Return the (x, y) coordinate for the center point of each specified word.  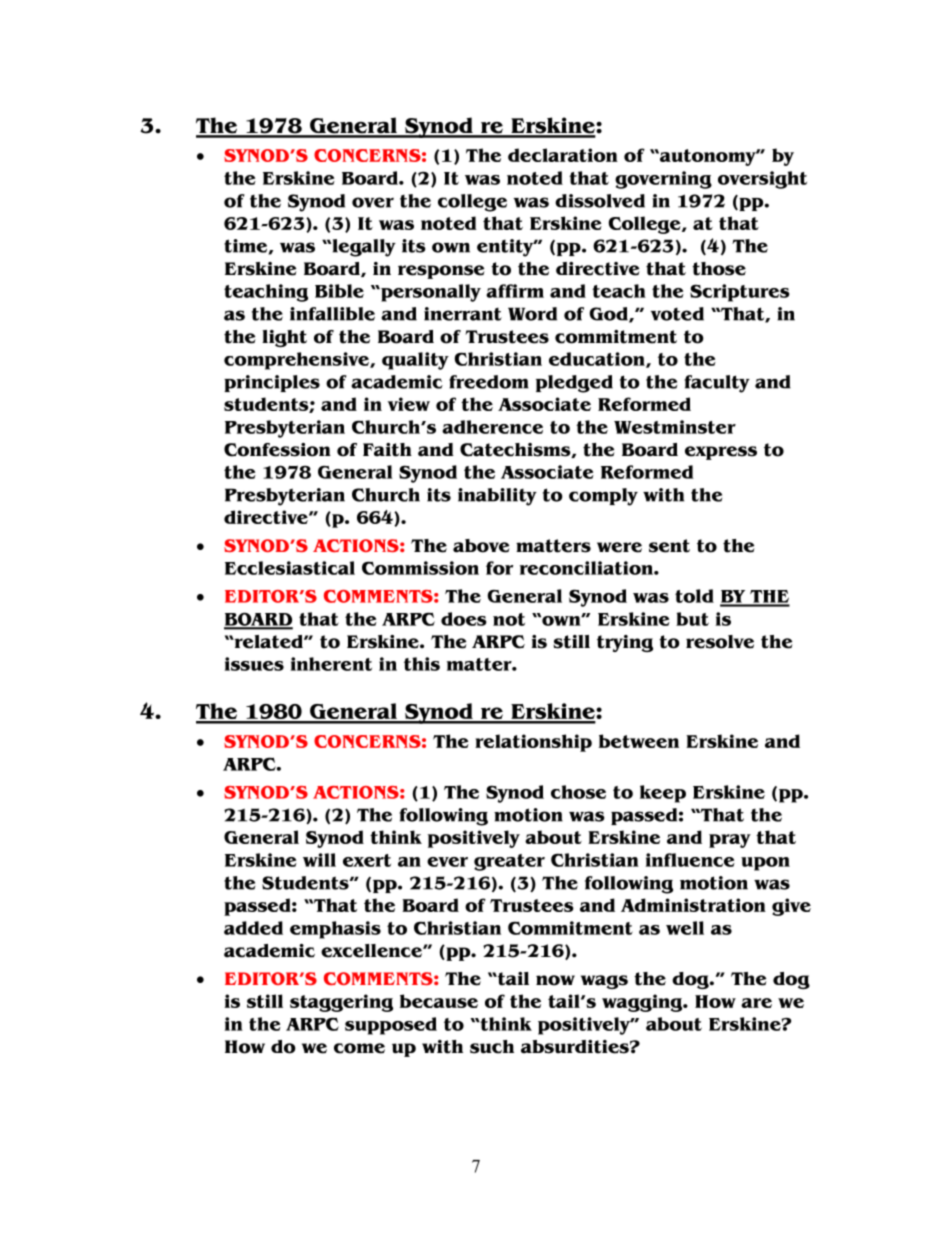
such (492, 1047)
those (719, 269)
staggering (341, 1003)
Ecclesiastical (290, 568)
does (464, 619)
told (694, 596)
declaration (563, 155)
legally (363, 248)
